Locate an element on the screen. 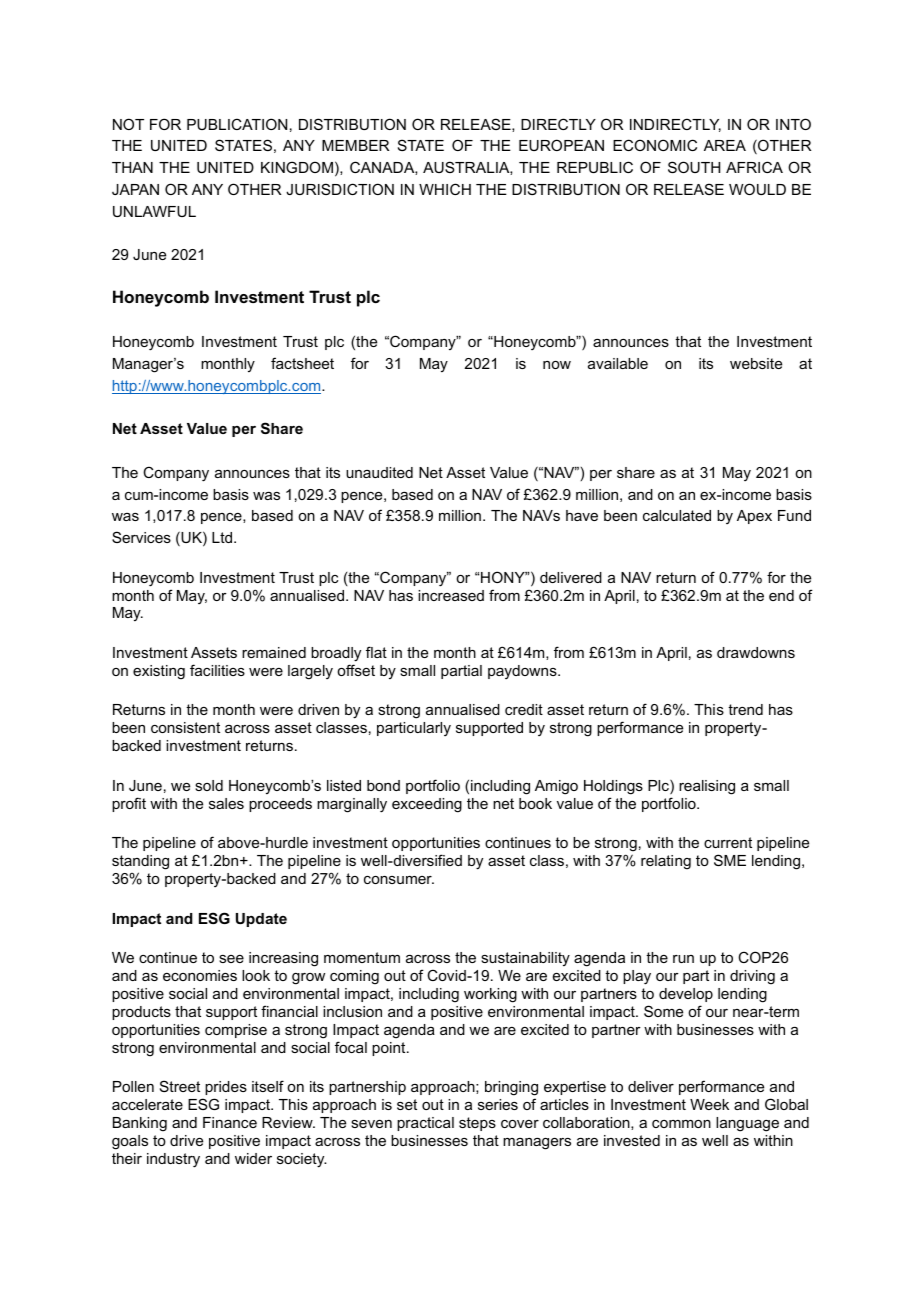 The image size is (924, 1308). Finance is located at coordinates (230, 1122).
